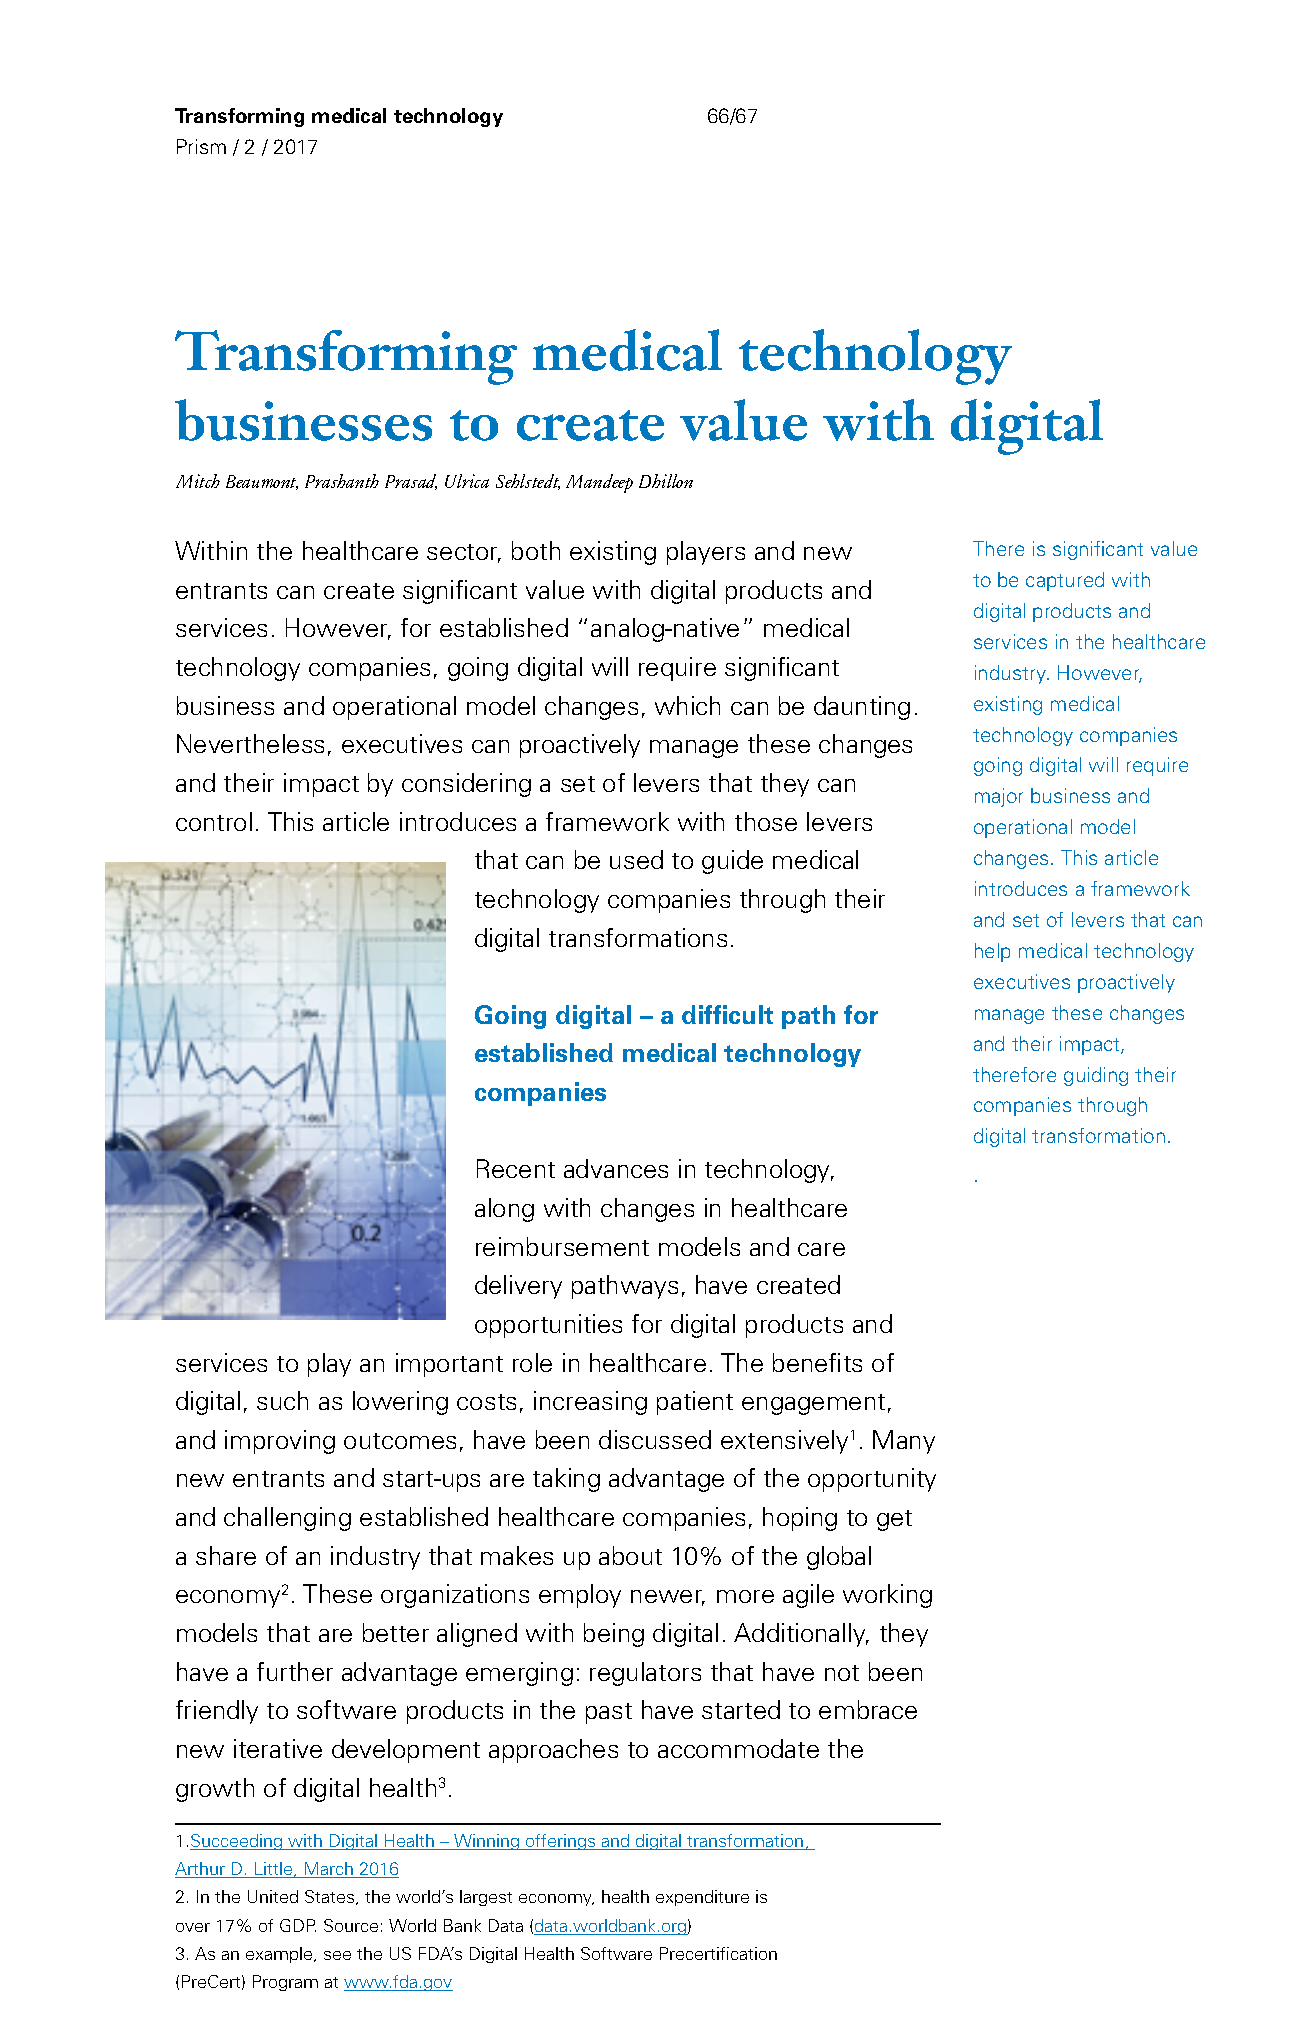  I want to click on such, so click(282, 1400).
